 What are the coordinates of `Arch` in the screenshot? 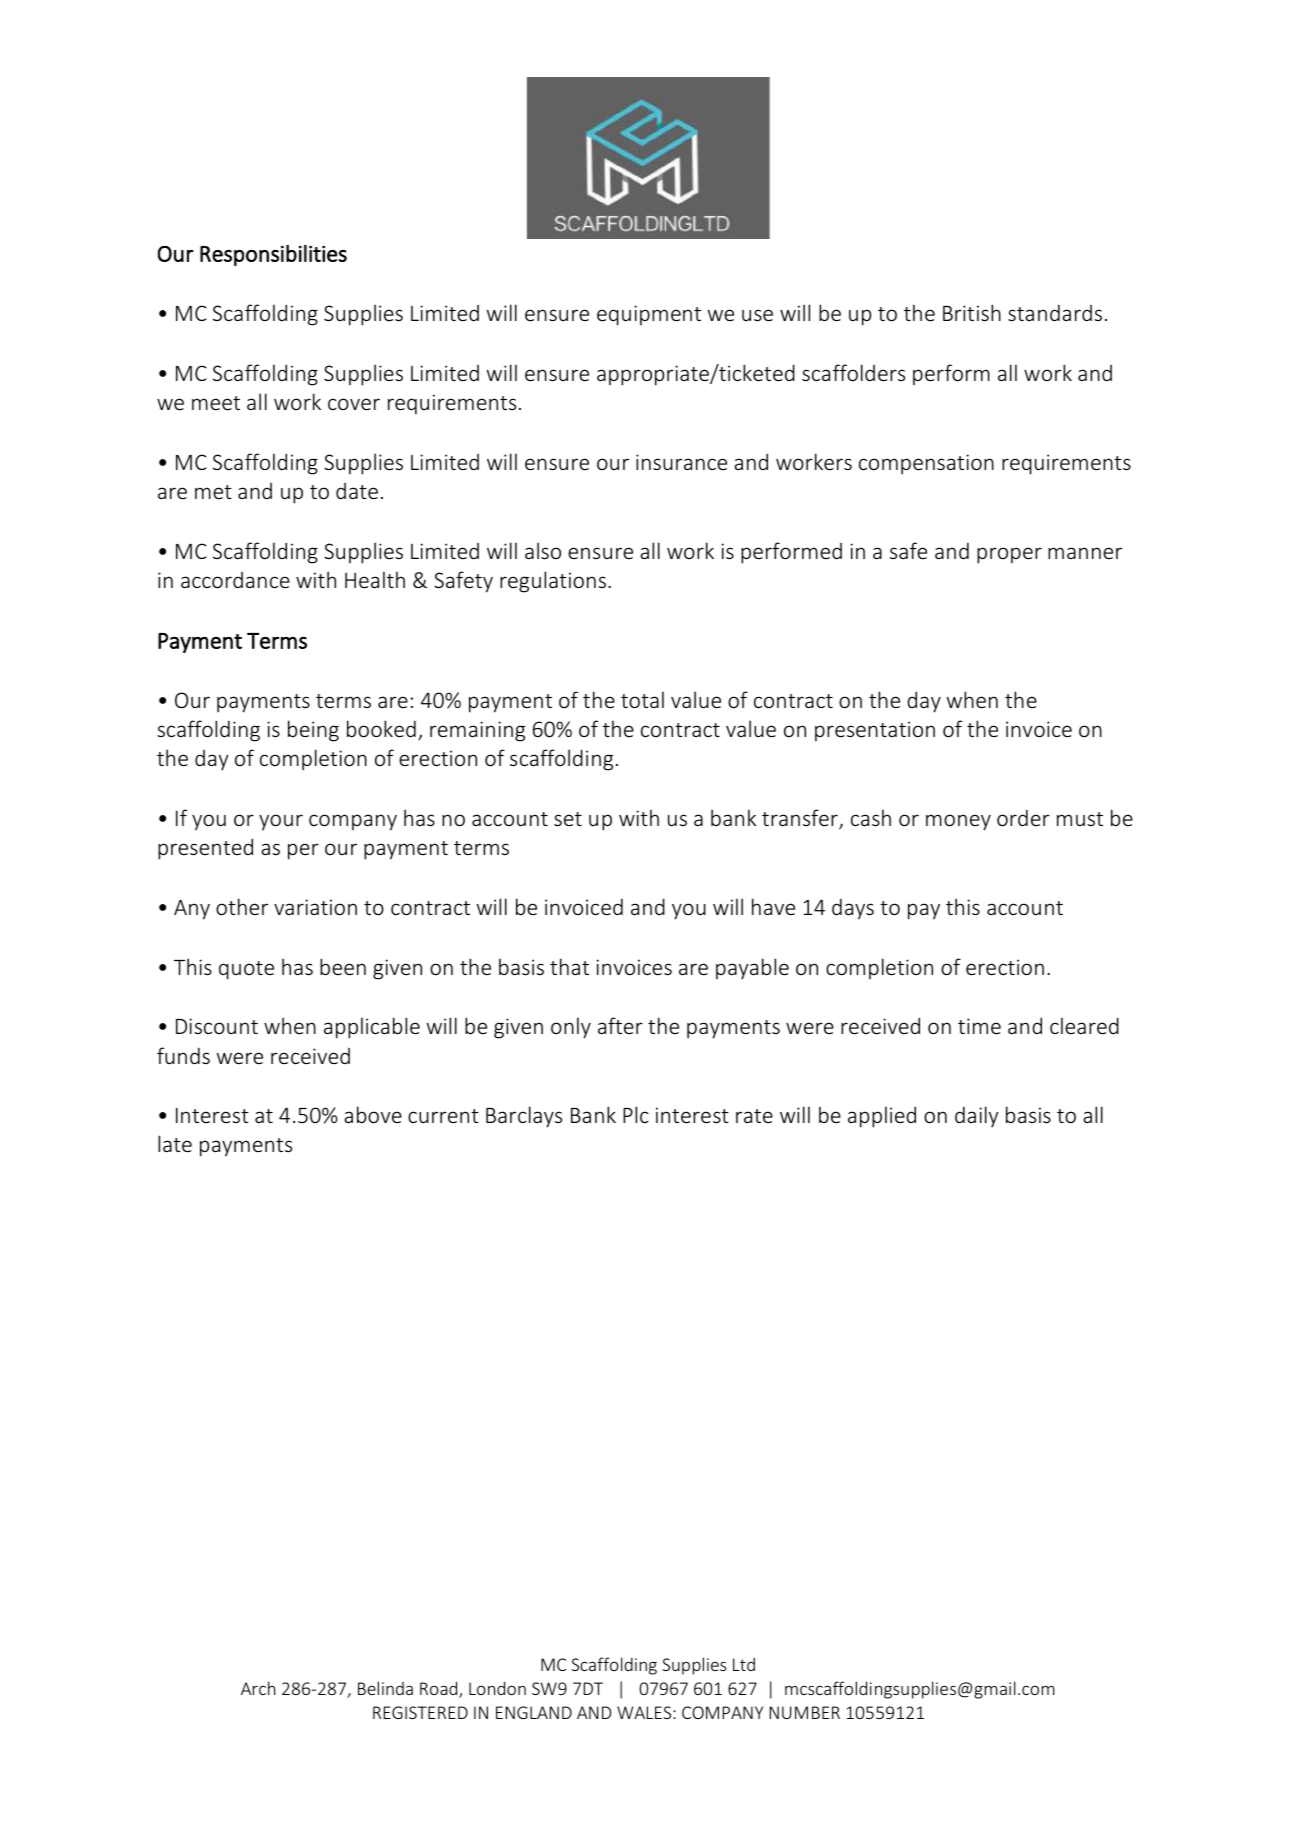 It's located at (258, 1688).
